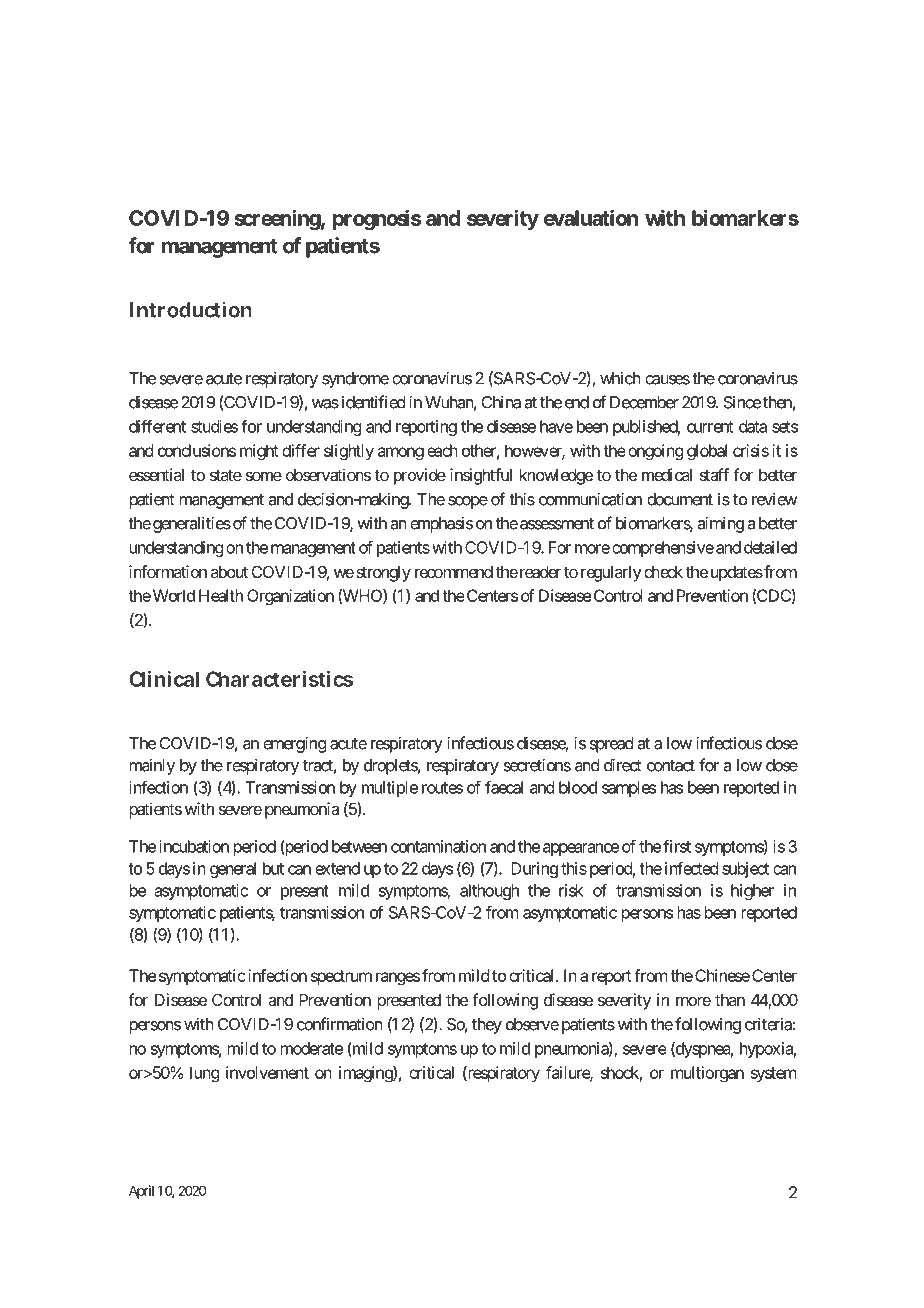 This screenshot has height=1308, width=924. Describe the element at coordinates (141, 1192) in the screenshot. I see `April` at that location.
